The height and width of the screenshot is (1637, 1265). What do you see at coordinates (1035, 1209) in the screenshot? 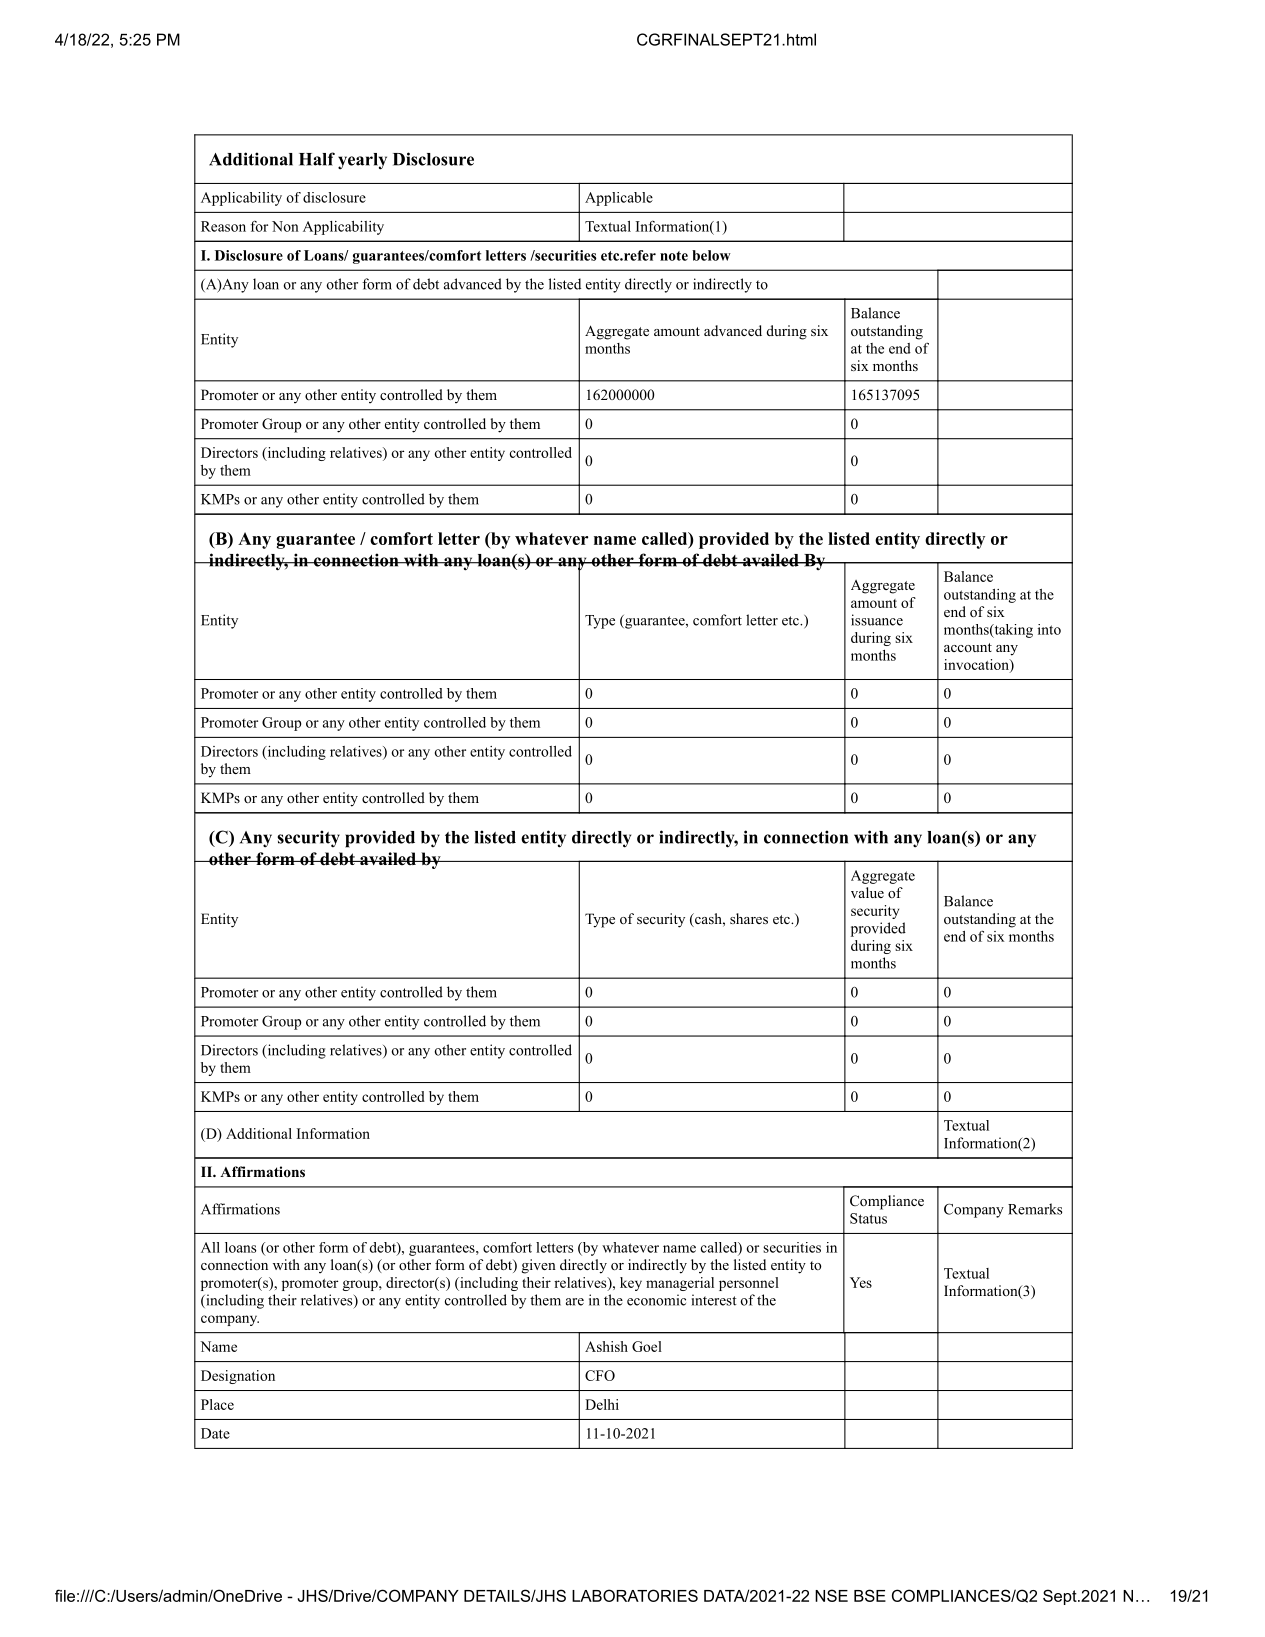
I see `Remarks` at bounding box center [1035, 1209].
